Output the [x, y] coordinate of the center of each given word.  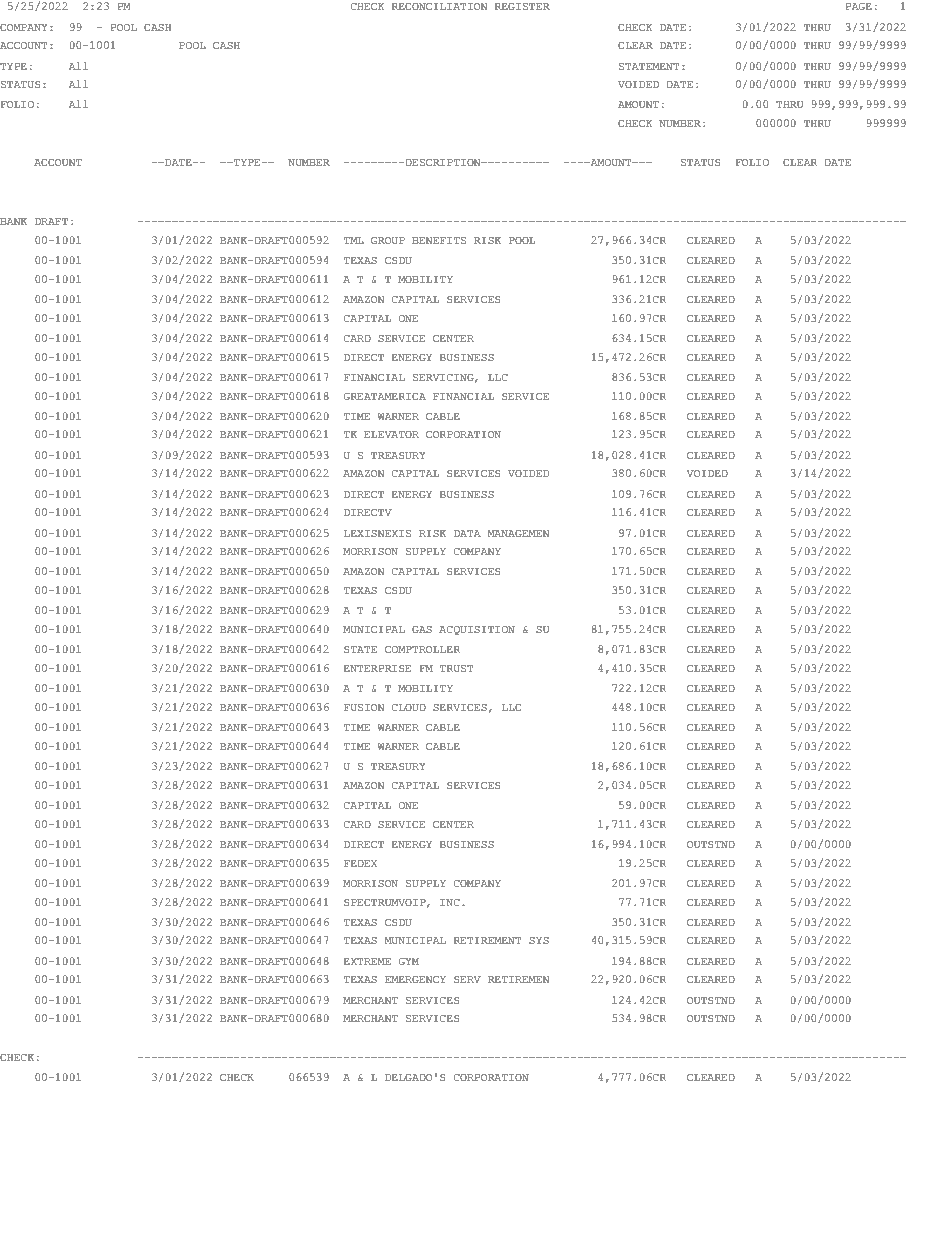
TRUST [456, 668]
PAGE [858, 6]
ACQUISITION [477, 630]
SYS [539, 940]
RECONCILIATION [439, 6]
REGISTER [522, 6]
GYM [409, 961]
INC [450, 902]
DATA [467, 533]
